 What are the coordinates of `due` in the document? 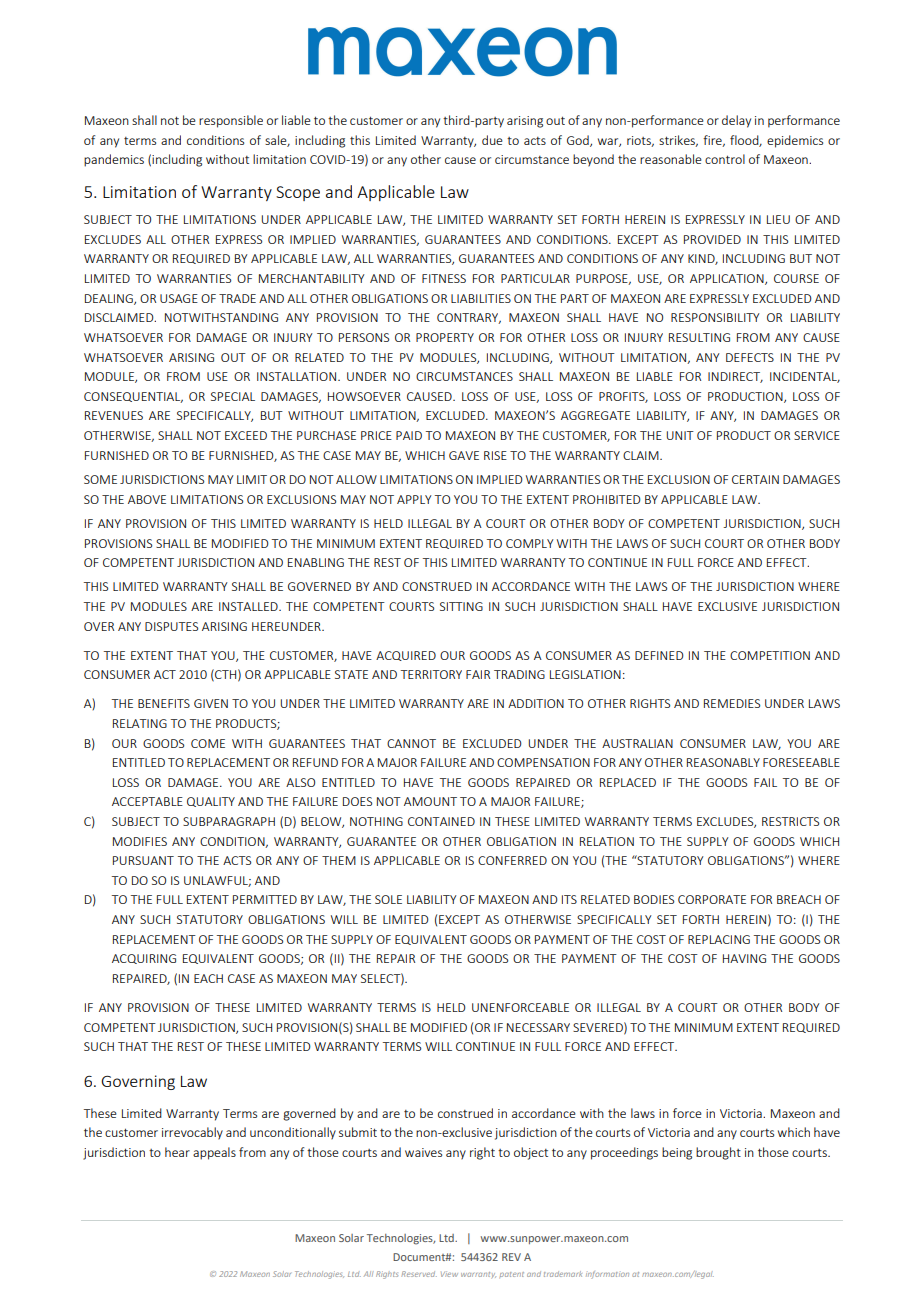 It's located at (492, 140).
